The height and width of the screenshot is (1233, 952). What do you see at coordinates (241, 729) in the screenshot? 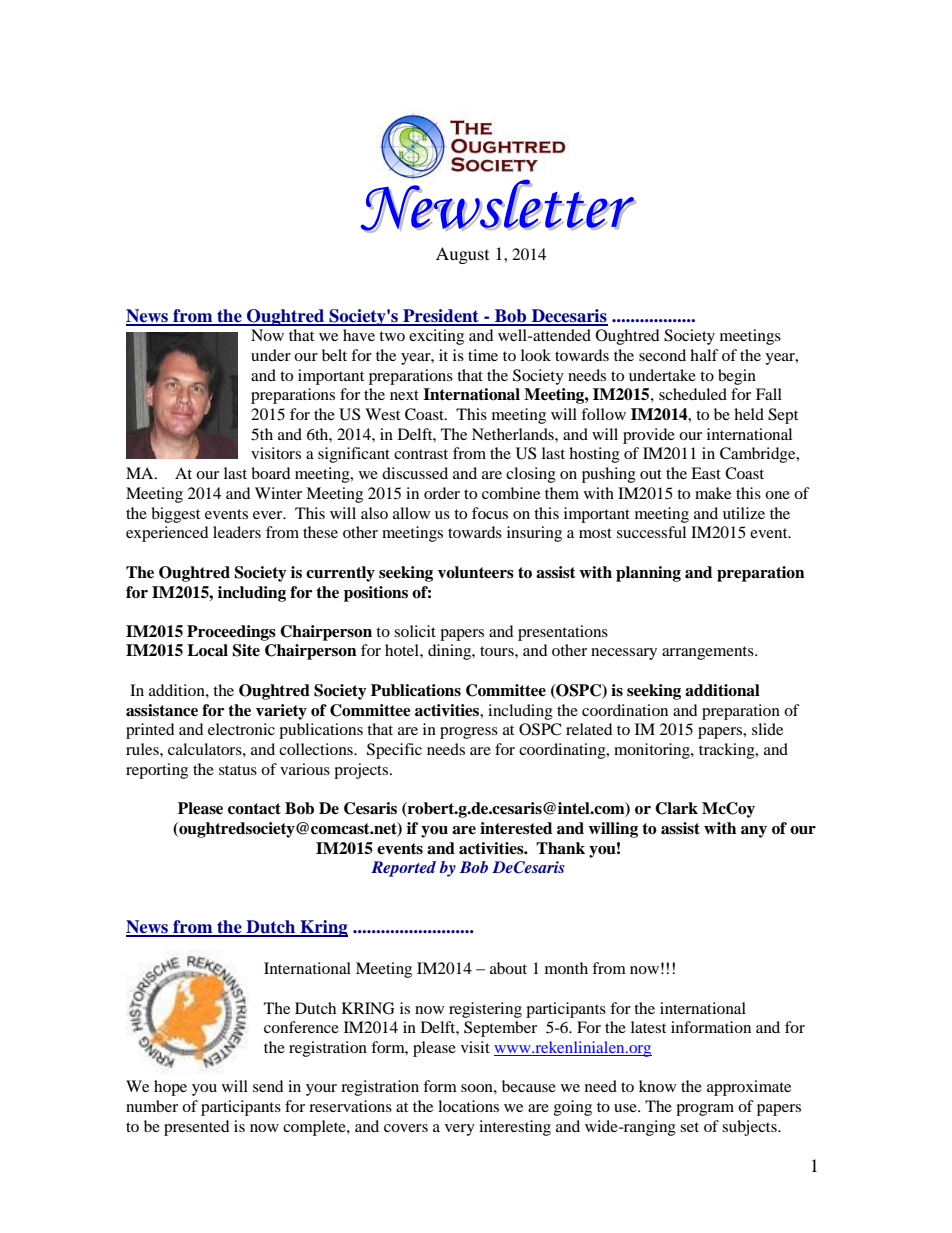
I see `electronic` at bounding box center [241, 729].
